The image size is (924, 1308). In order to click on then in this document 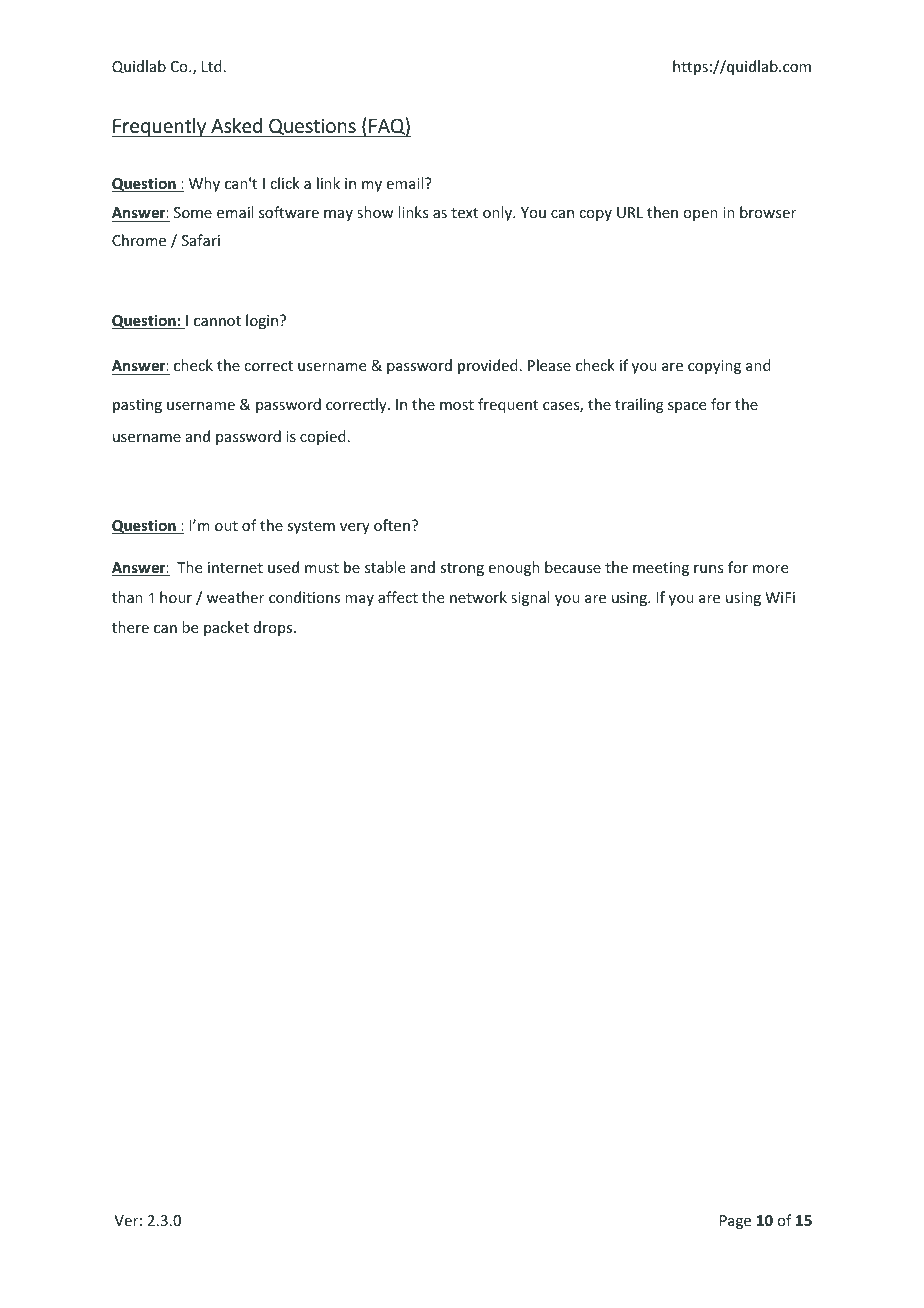, I will do `click(662, 212)`.
